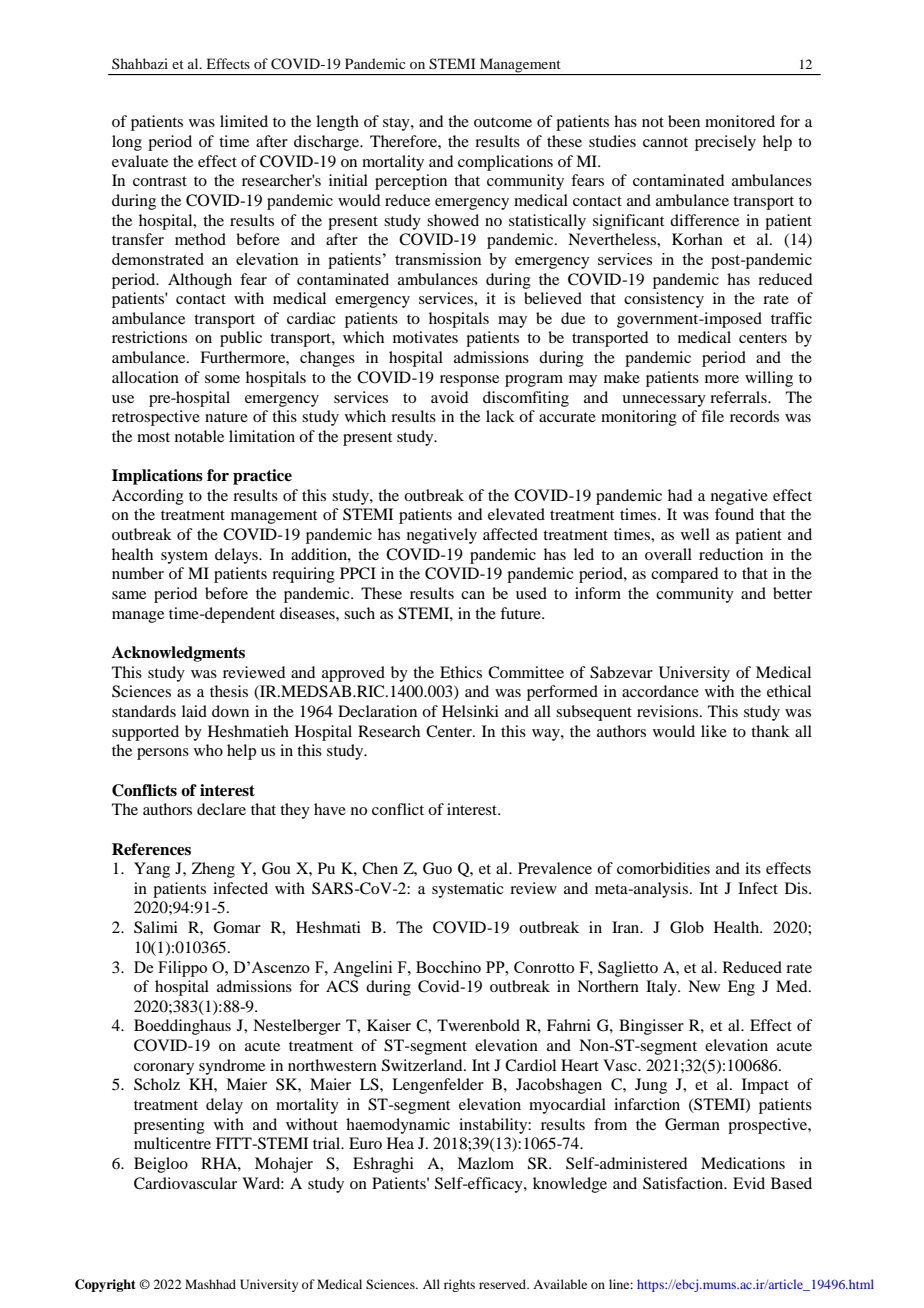 The height and width of the screenshot is (1308, 924). I want to click on Satisfaction, so click(684, 1183).
